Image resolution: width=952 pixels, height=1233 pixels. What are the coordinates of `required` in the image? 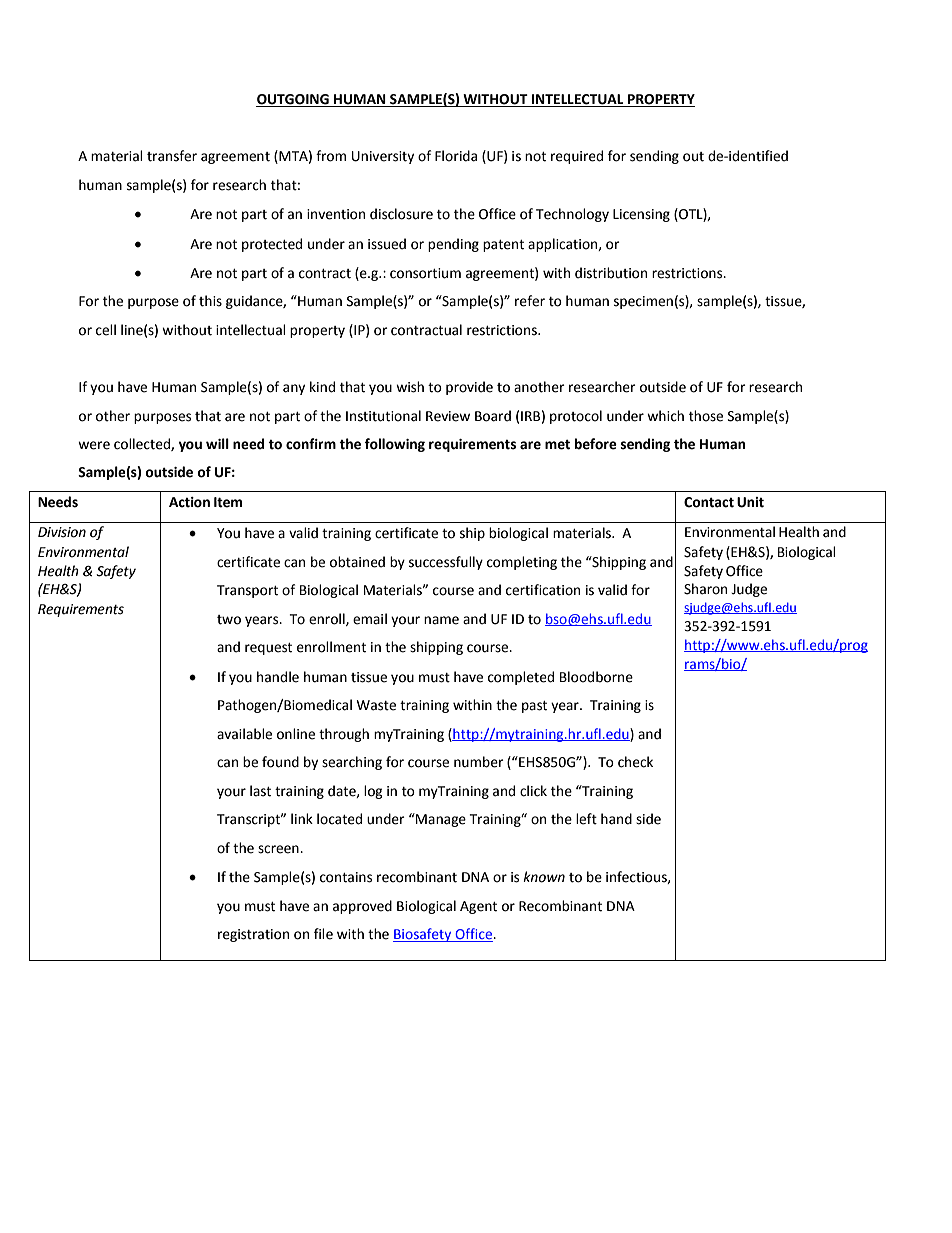 It's located at (577, 157).
